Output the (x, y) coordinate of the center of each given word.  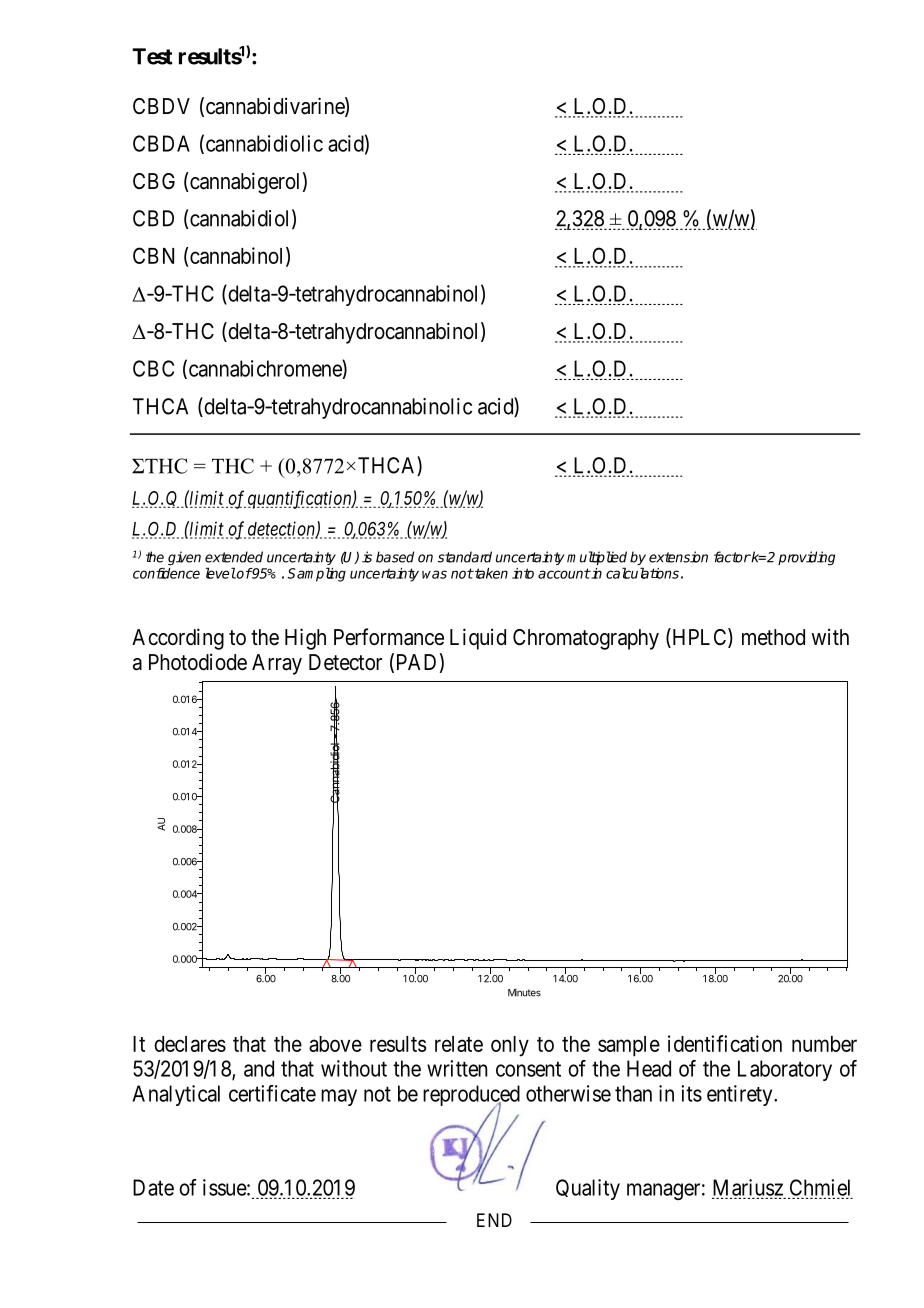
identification (725, 1043)
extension (678, 557)
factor (732, 557)
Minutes (524, 993)
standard (465, 557)
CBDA (161, 143)
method (773, 637)
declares (190, 1044)
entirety (741, 1095)
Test (152, 56)
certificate (272, 1093)
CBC (153, 368)
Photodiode (198, 662)
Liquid (478, 639)
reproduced (471, 1097)
